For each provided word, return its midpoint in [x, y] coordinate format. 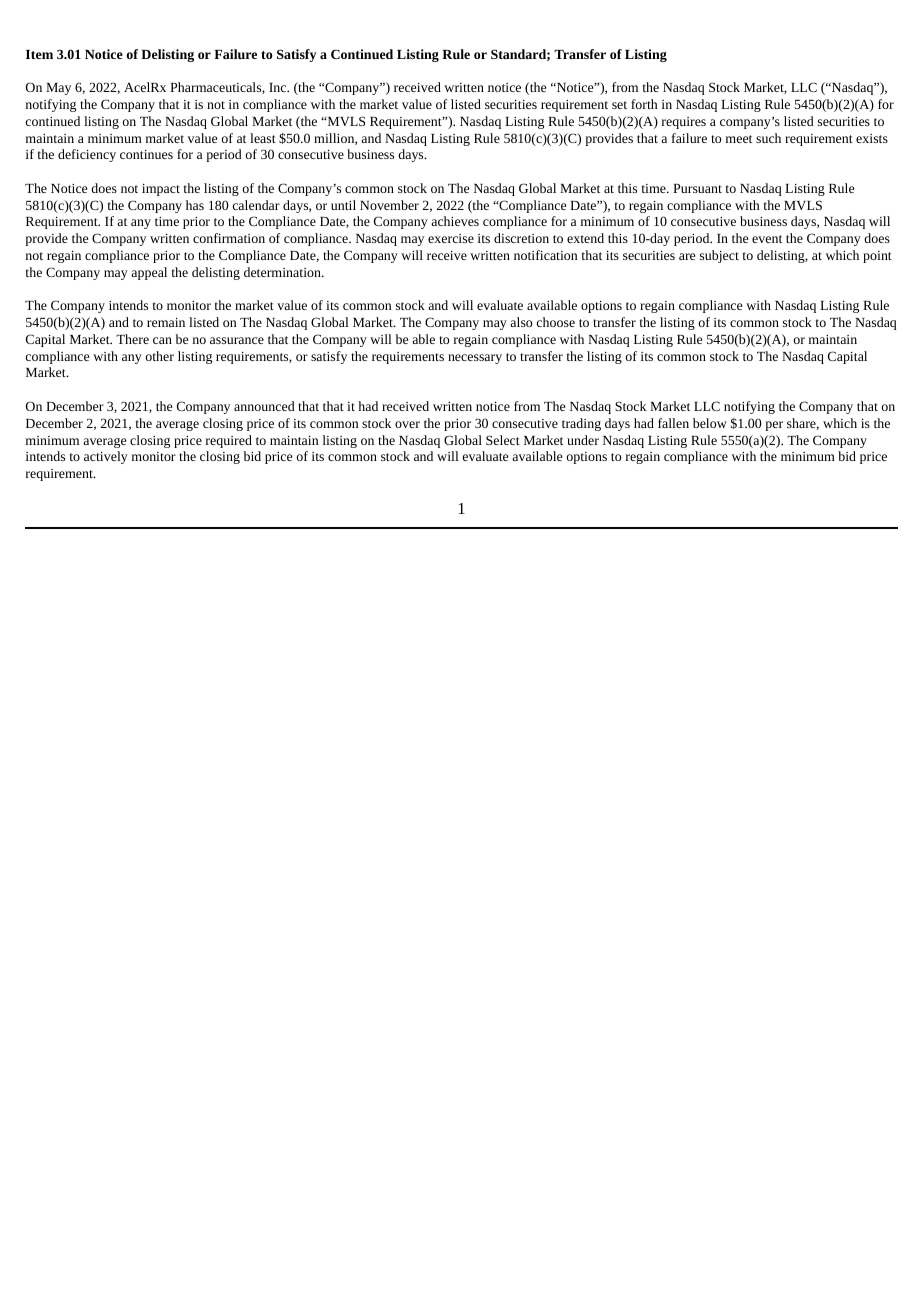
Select [503, 440]
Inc [279, 87]
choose [556, 322]
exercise [451, 238]
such [768, 138]
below [710, 423]
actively [106, 457]
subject [719, 256]
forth [644, 104]
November [389, 205]
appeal [149, 273]
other [160, 356]
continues [146, 154]
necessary [475, 359]
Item [39, 54]
